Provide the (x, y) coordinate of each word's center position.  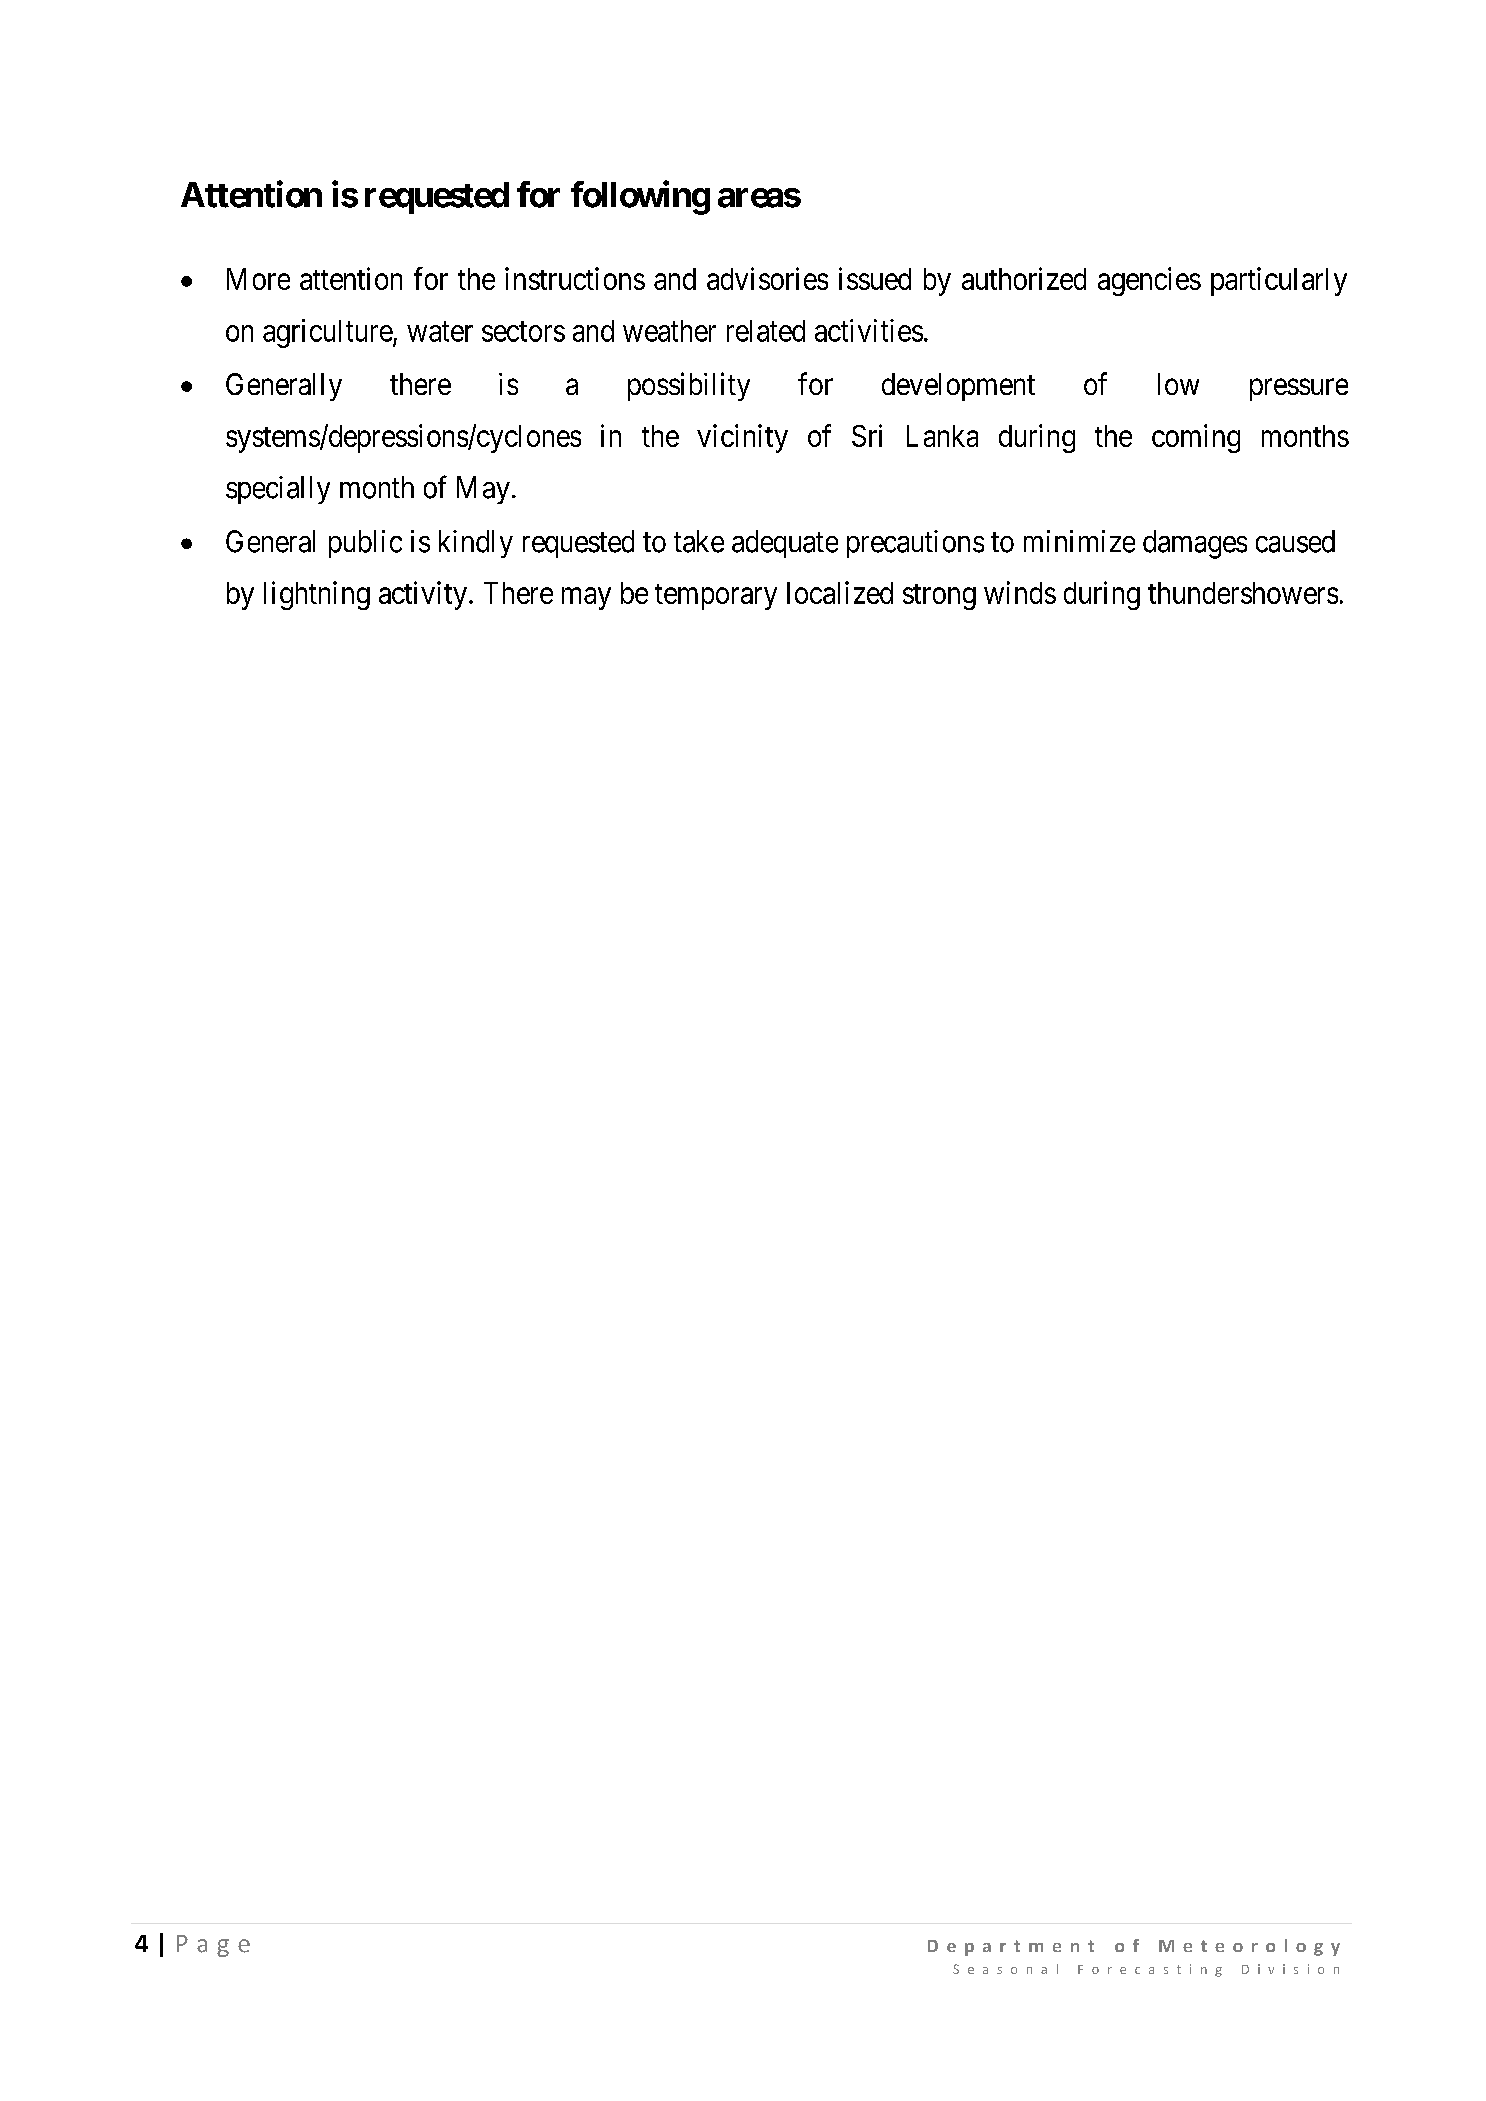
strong (939, 597)
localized (840, 592)
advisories (767, 278)
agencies (1149, 281)
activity (423, 595)
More (258, 279)
